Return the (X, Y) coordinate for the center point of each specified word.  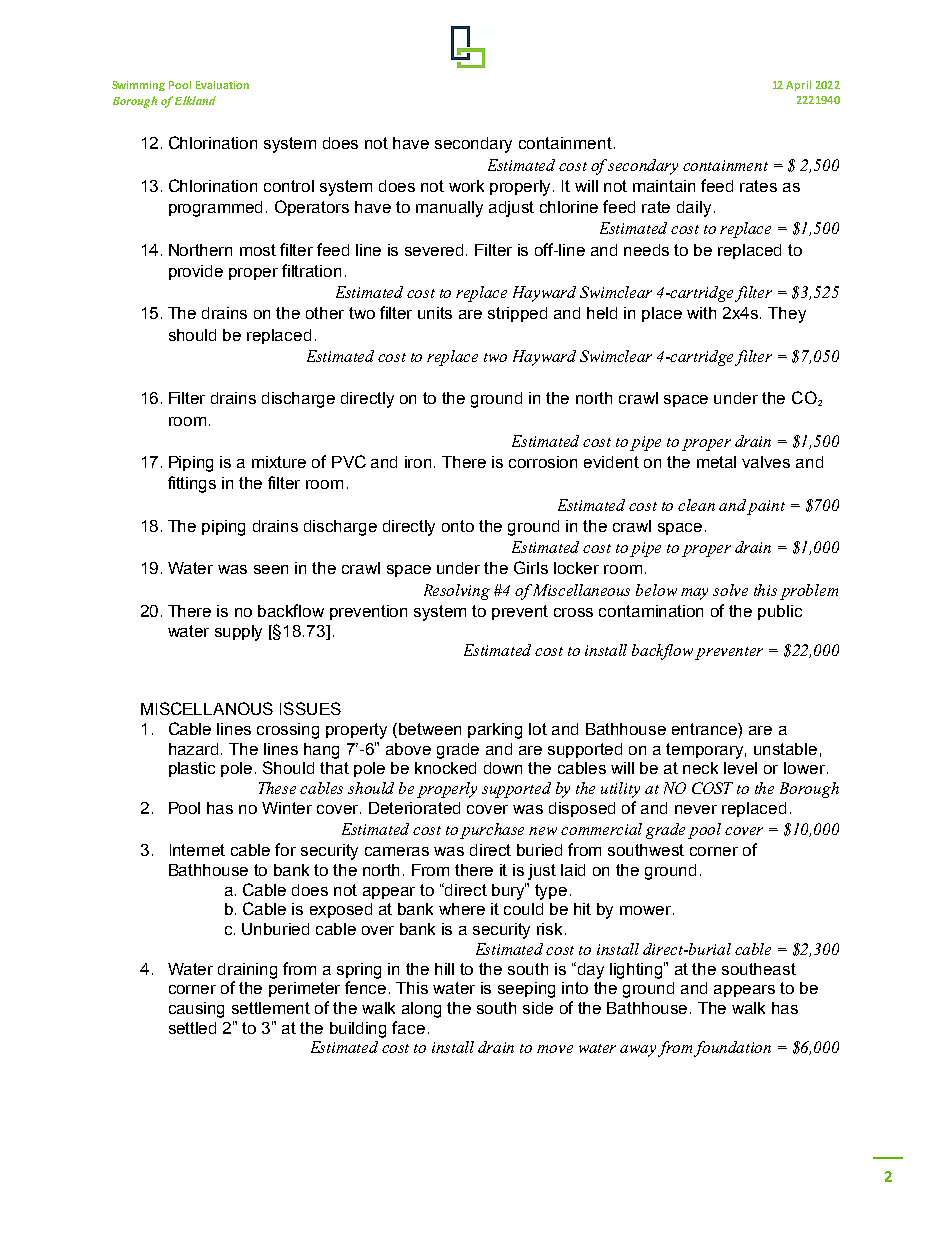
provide (196, 272)
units (435, 313)
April (798, 86)
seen (271, 569)
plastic (192, 769)
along (421, 1010)
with (701, 313)
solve (730, 590)
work (466, 186)
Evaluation (222, 85)
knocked (445, 768)
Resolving (457, 592)
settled (192, 1028)
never (696, 809)
